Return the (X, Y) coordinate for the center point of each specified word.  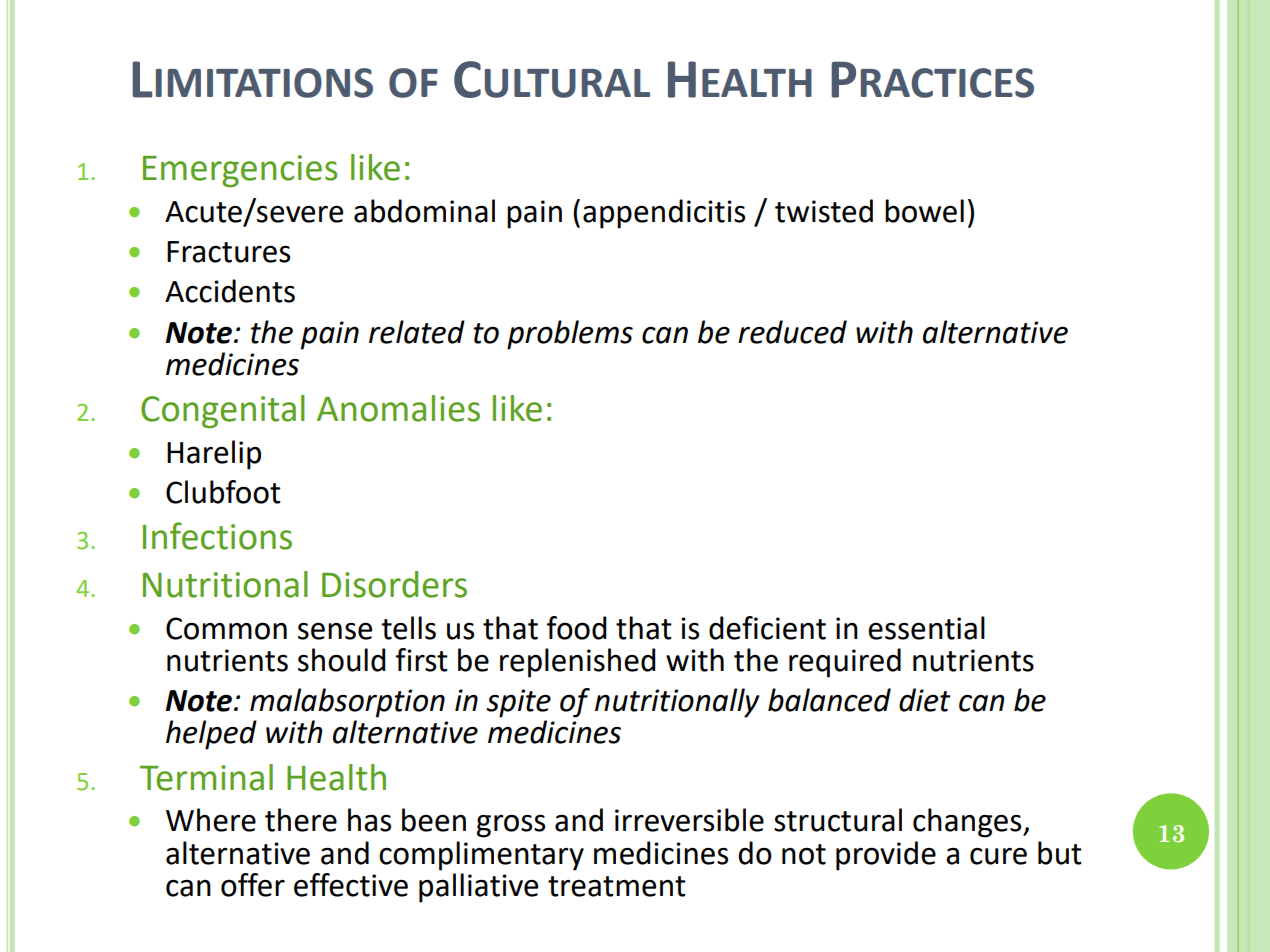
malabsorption (347, 703)
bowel (924, 211)
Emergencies (240, 171)
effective (351, 885)
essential (926, 628)
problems (570, 335)
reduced (792, 332)
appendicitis (664, 214)
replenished (578, 663)
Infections (217, 536)
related (417, 332)
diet (925, 700)
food (577, 628)
